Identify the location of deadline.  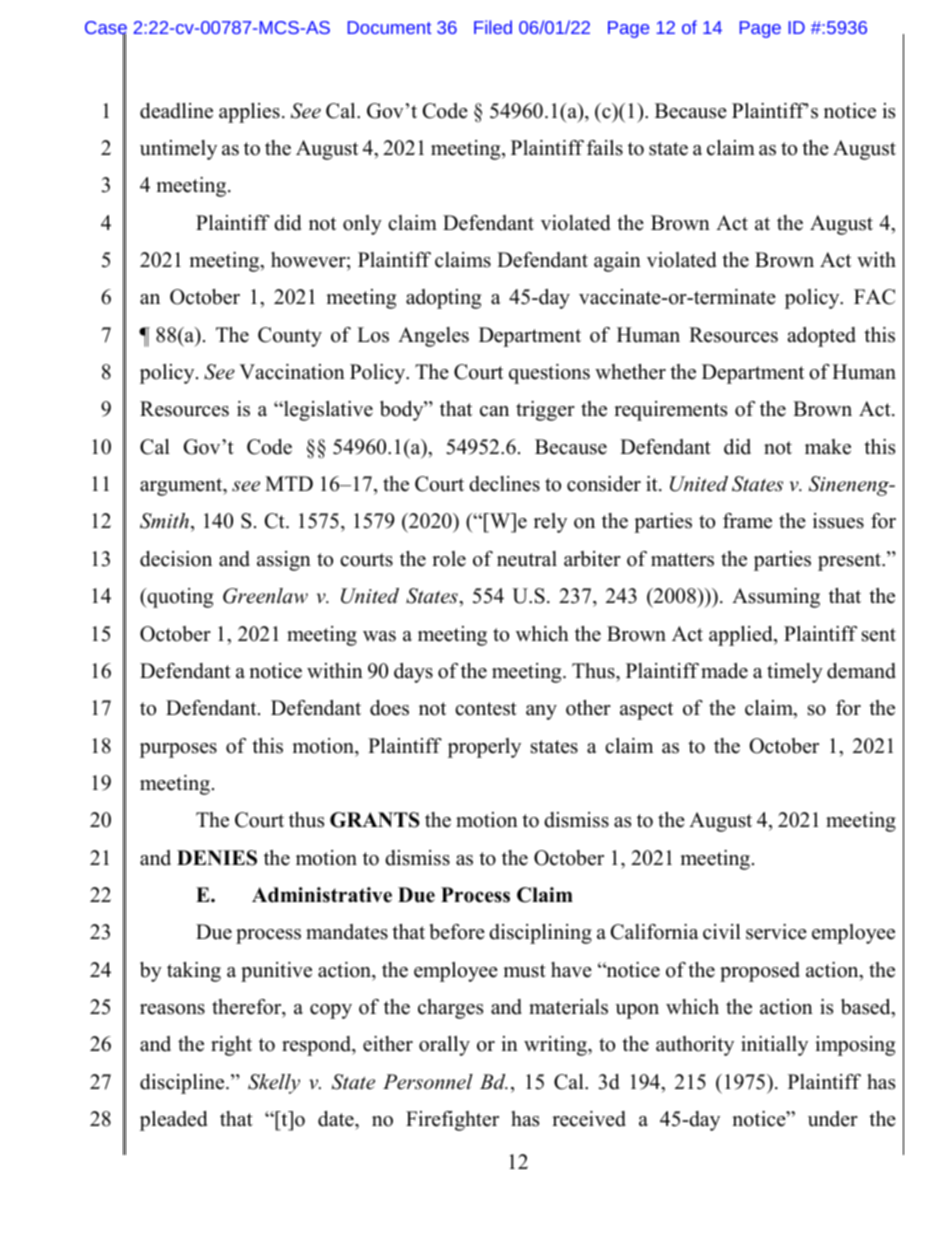
(176, 111).
